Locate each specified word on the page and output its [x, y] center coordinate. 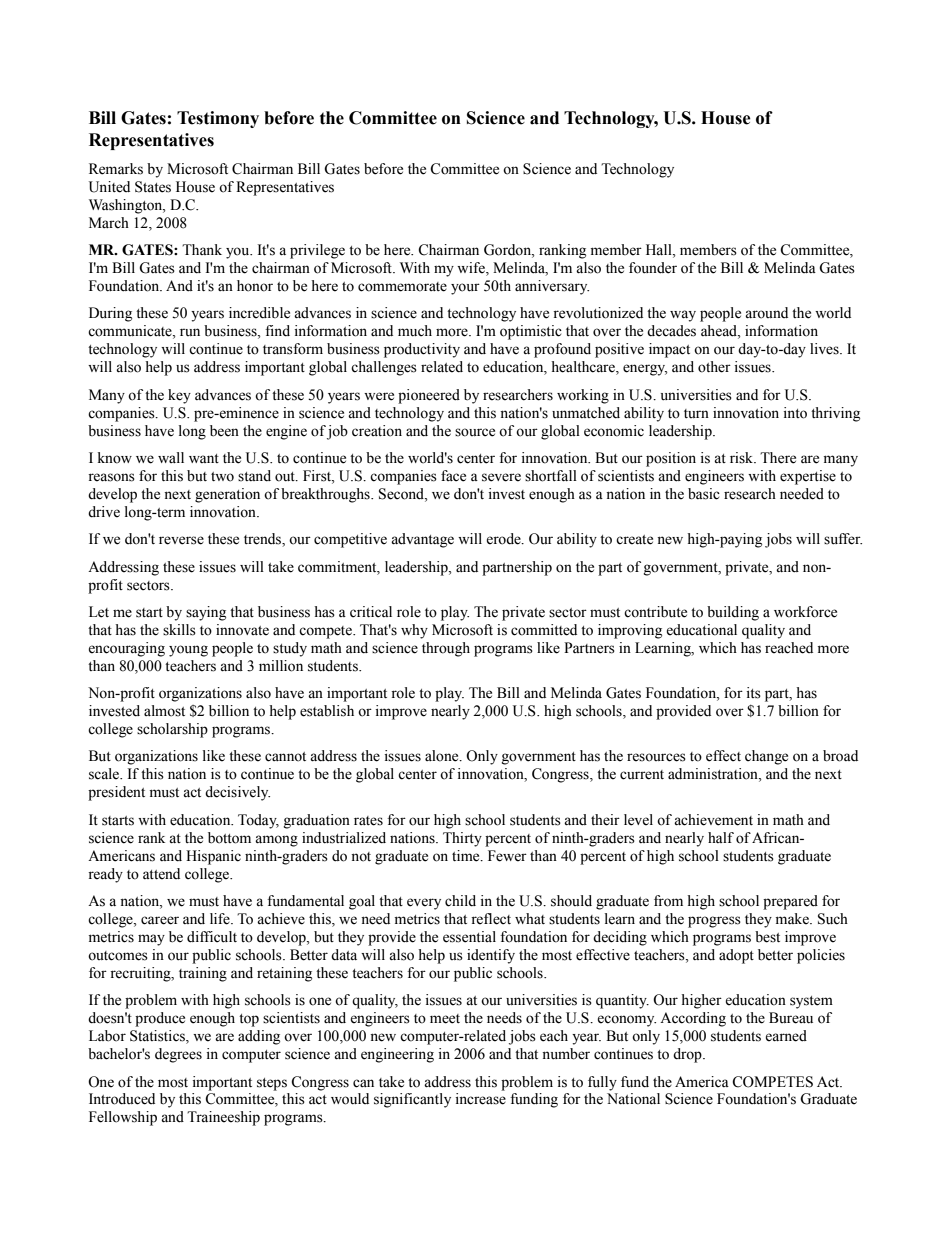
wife [472, 269]
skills [179, 630]
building [733, 613]
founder [653, 268]
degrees [178, 1055]
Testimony [218, 119]
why [414, 631]
